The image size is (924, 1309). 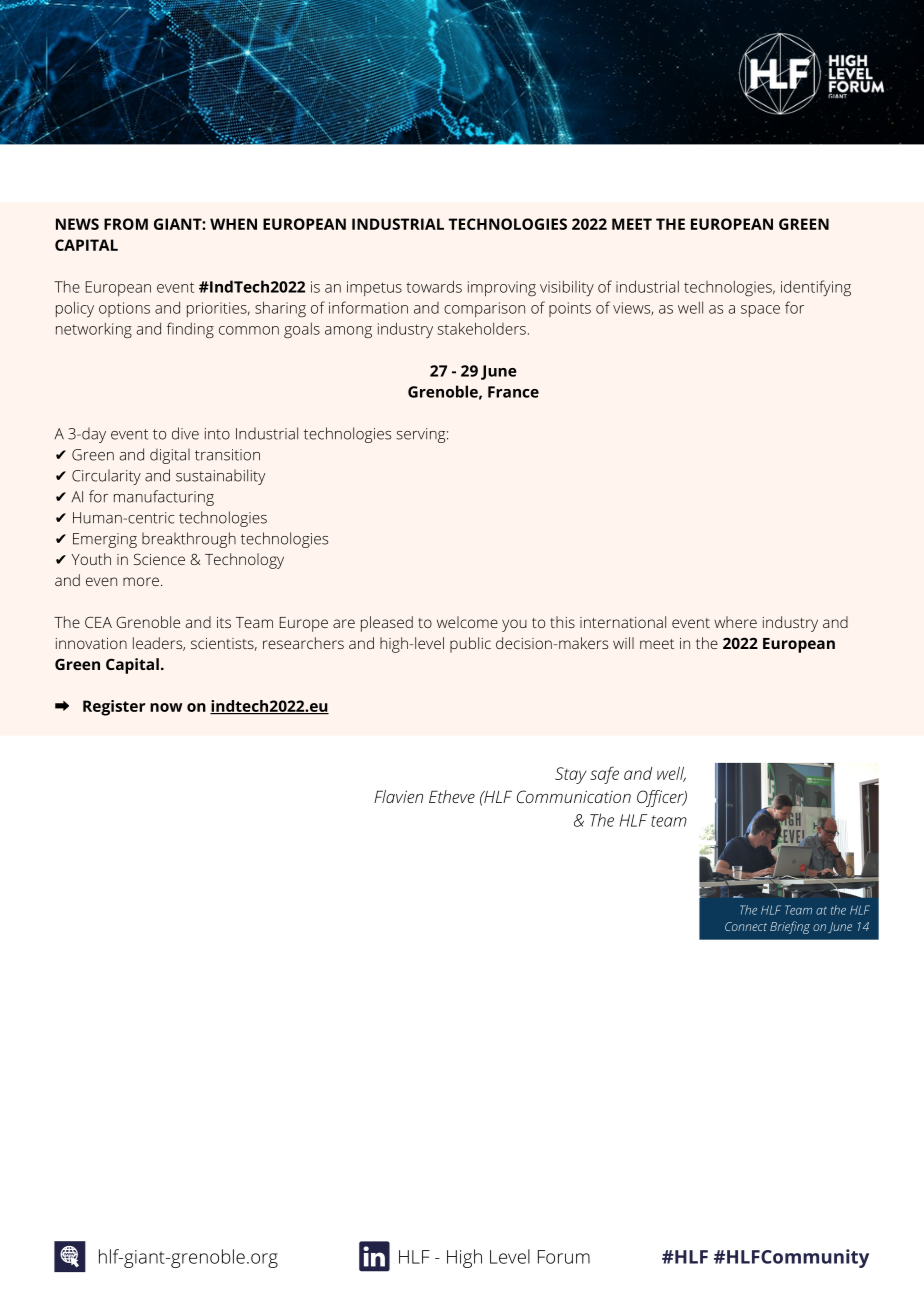 I want to click on Connect, so click(x=746, y=926).
